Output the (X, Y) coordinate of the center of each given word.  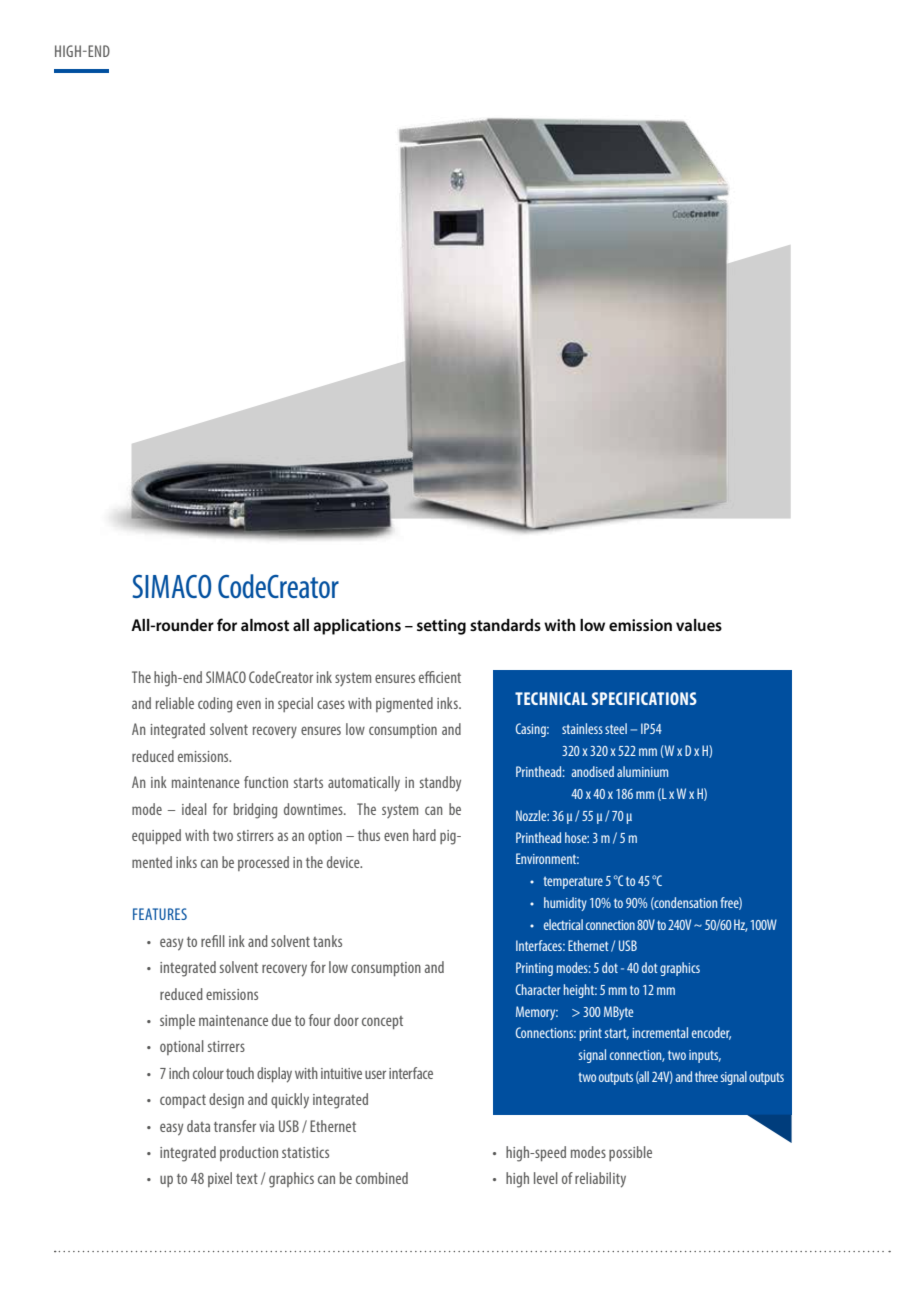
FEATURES (160, 914)
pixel (220, 1179)
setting (441, 627)
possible (630, 1153)
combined (382, 1178)
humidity (565, 904)
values (699, 625)
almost (265, 625)
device (344, 862)
